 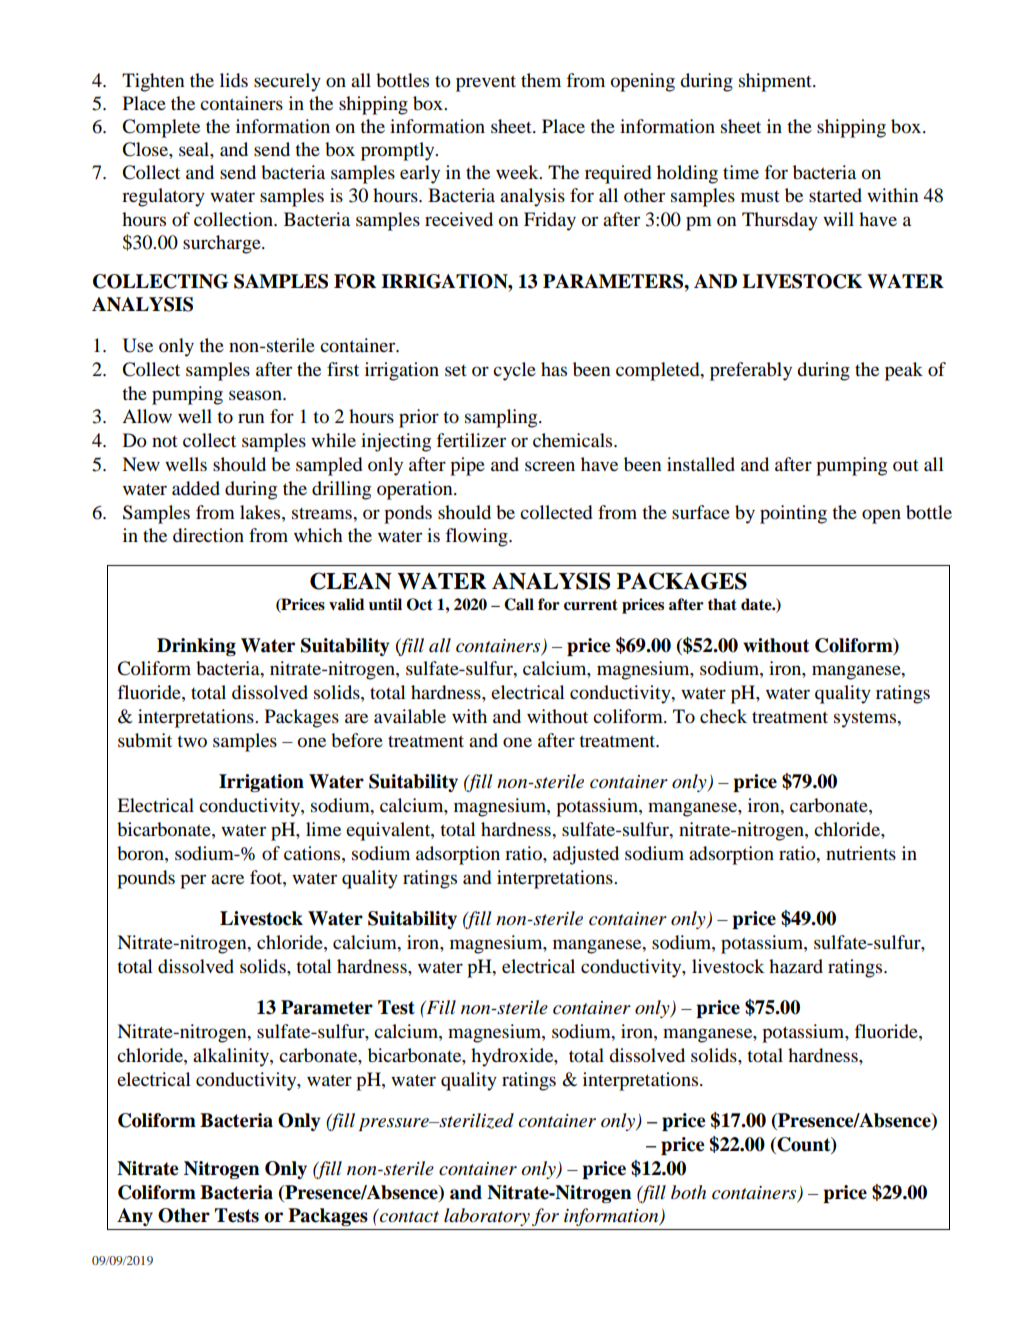 I want to click on available, so click(x=410, y=716).
